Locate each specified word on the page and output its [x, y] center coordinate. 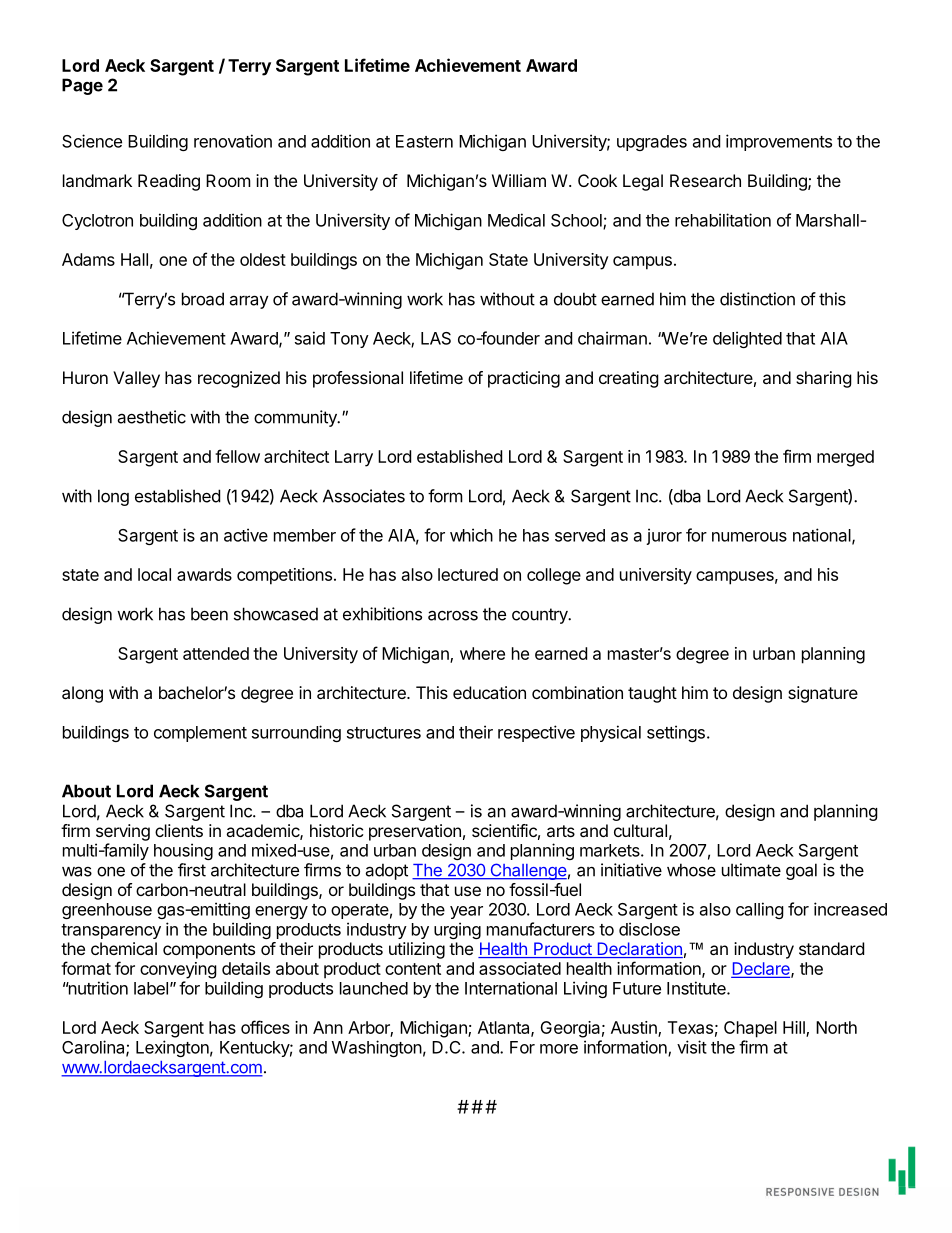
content [413, 969]
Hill [795, 1028]
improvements [779, 142]
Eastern [424, 141]
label [151, 988]
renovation [233, 141]
